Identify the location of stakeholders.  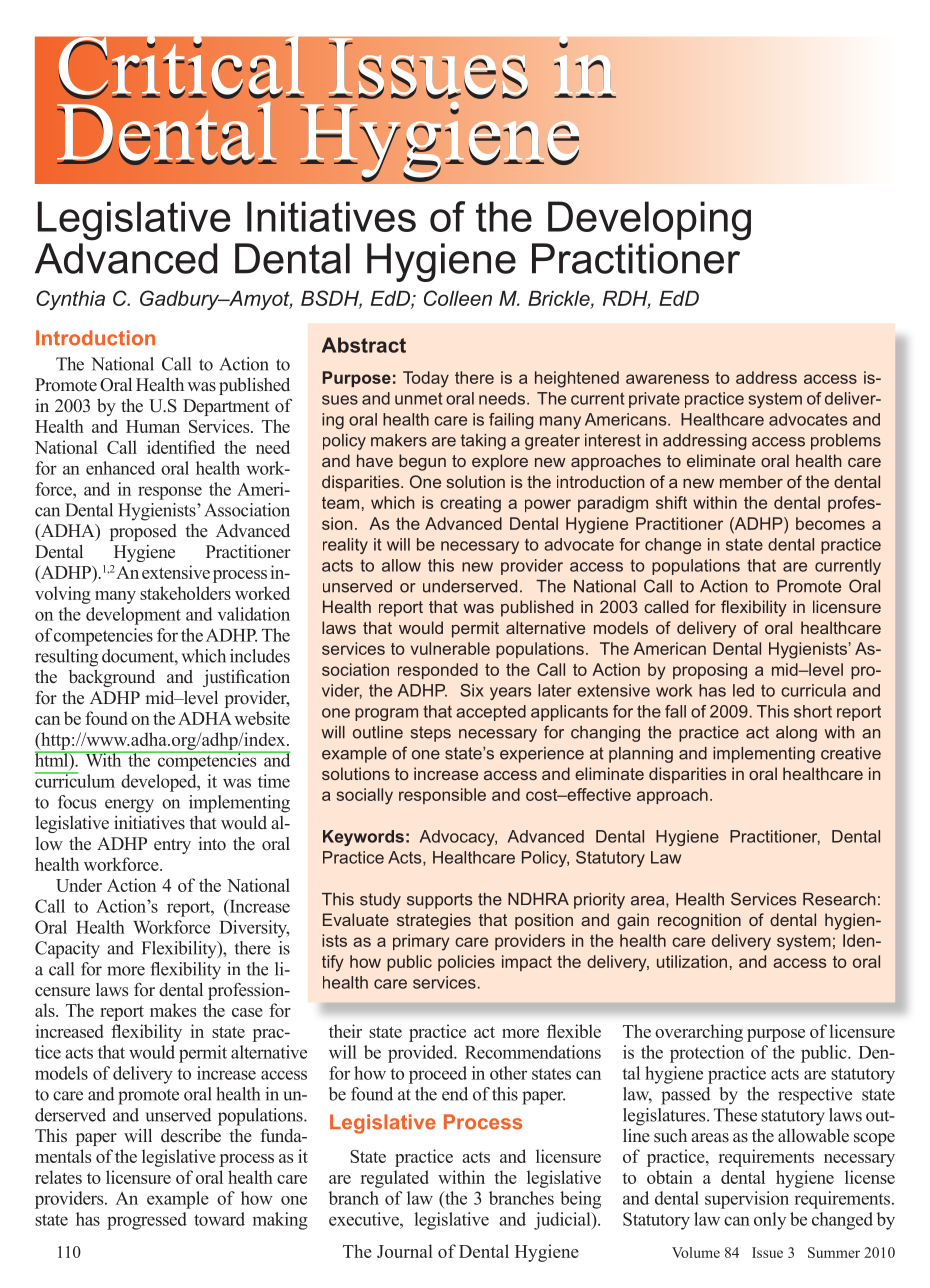
(185, 593).
